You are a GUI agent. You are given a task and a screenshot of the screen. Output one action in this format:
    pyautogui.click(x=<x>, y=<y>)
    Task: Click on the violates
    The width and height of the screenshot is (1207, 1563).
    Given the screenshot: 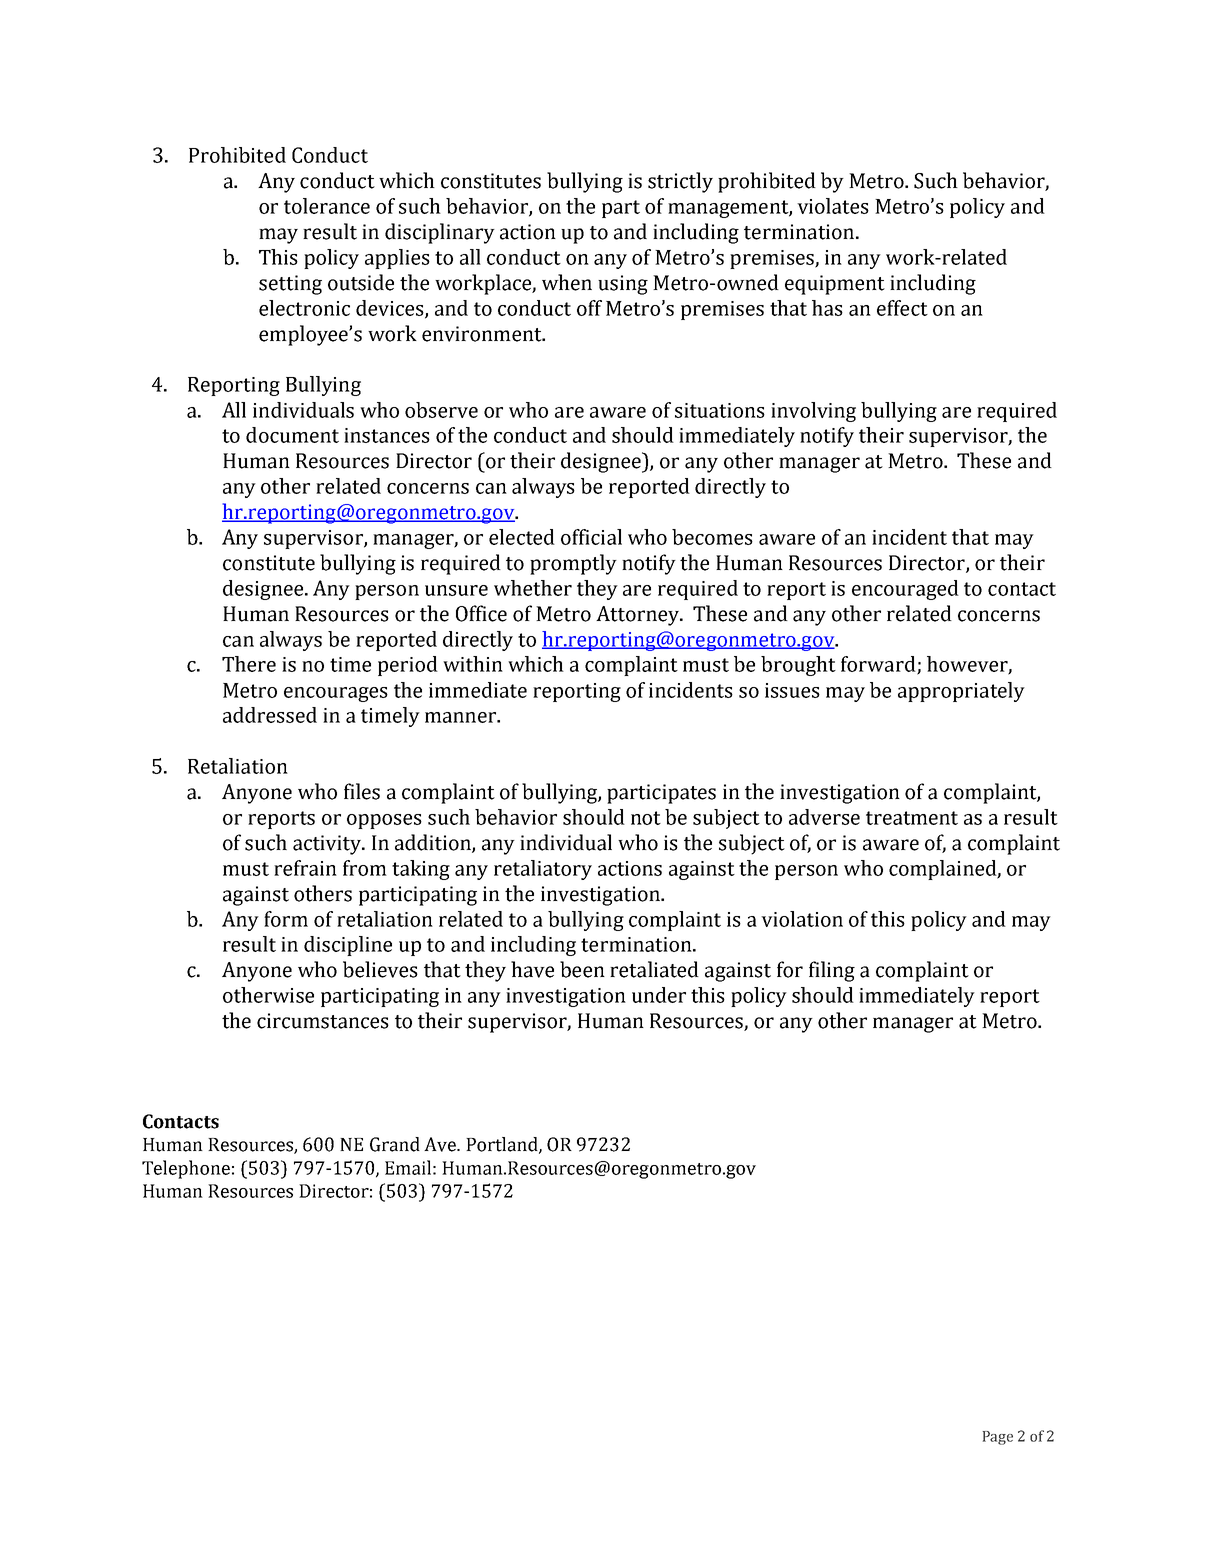 What is the action you would take?
    pyautogui.click(x=833, y=206)
